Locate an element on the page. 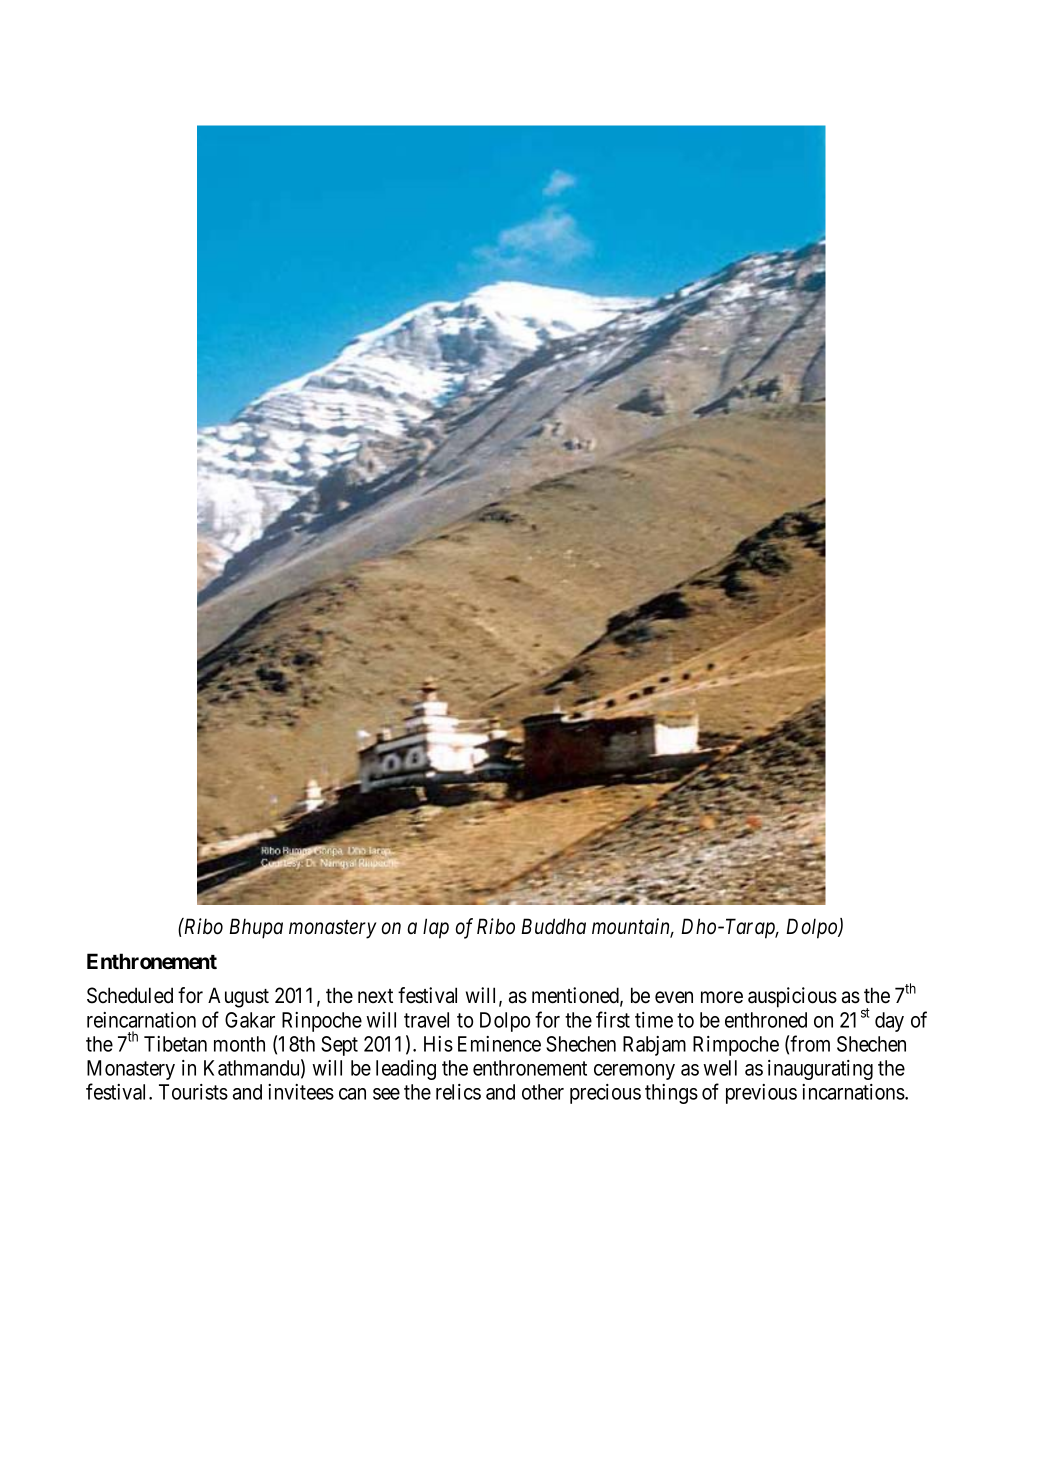 The height and width of the page is (1469, 1038). Buddha is located at coordinates (553, 926).
